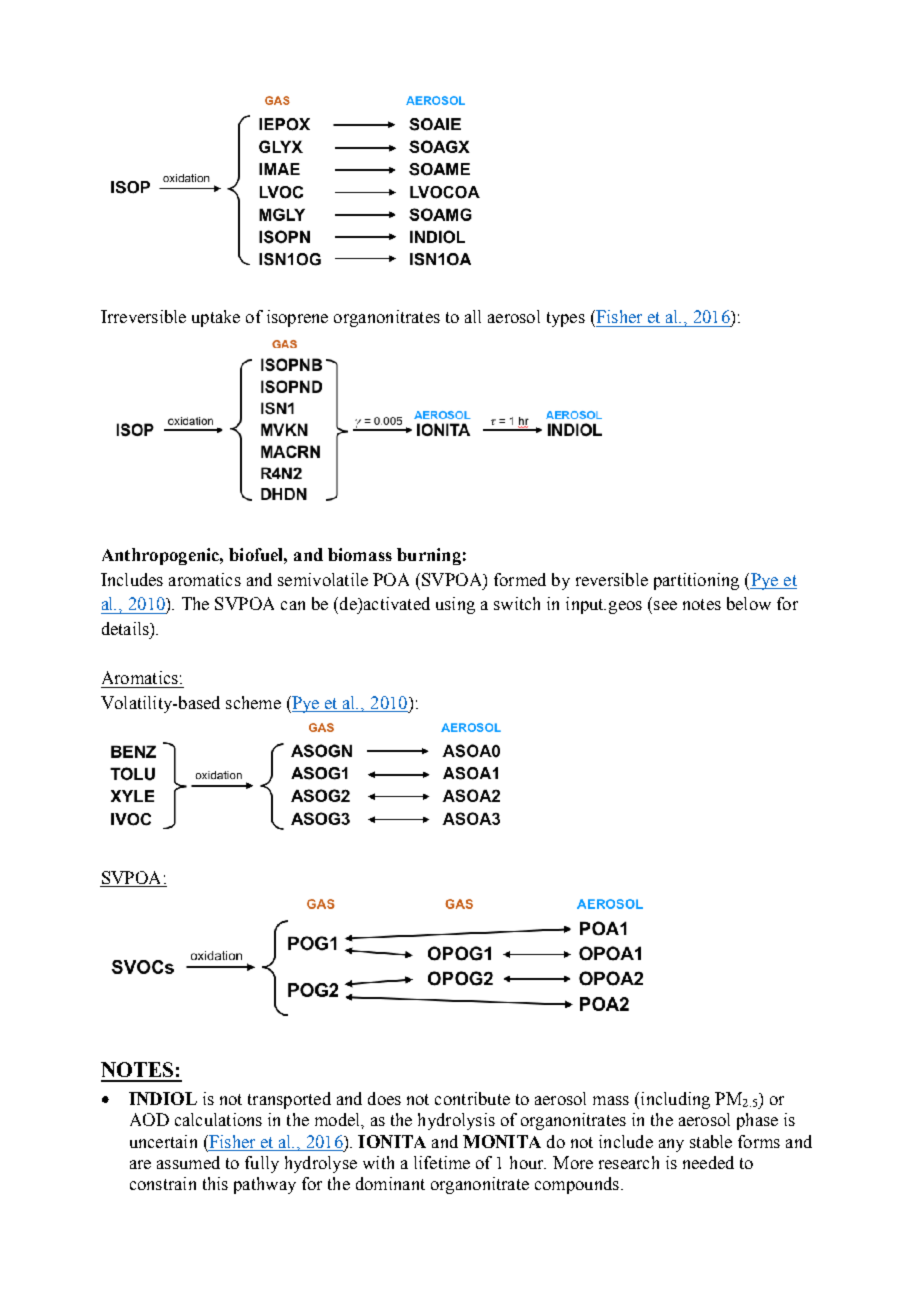 The width and height of the image is (924, 1308). I want to click on types, so click(566, 319).
